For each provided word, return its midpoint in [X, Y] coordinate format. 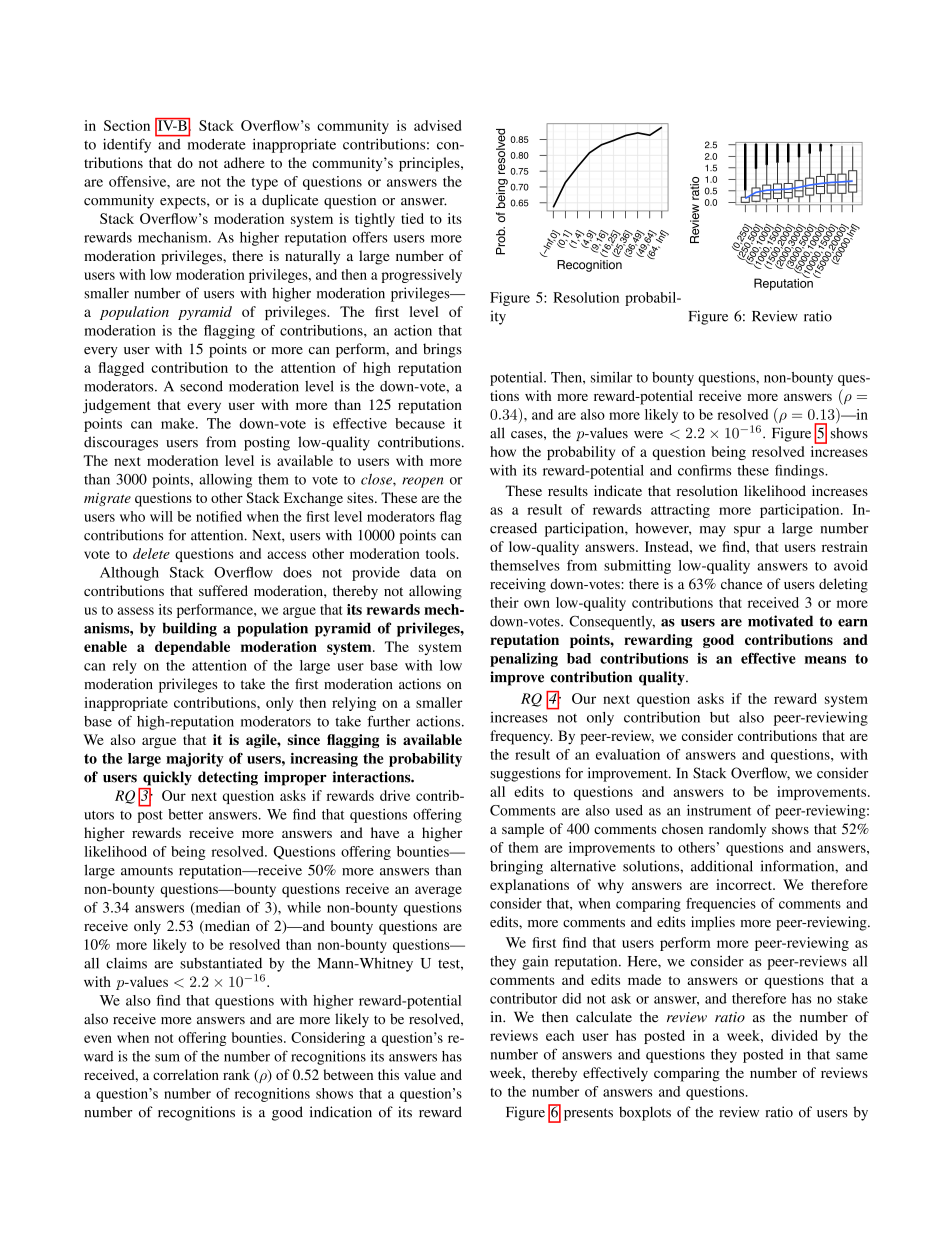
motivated [780, 621]
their [504, 602]
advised [437, 125]
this [388, 1074]
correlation [186, 1074]
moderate [215, 143]
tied [412, 218]
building [190, 629]
